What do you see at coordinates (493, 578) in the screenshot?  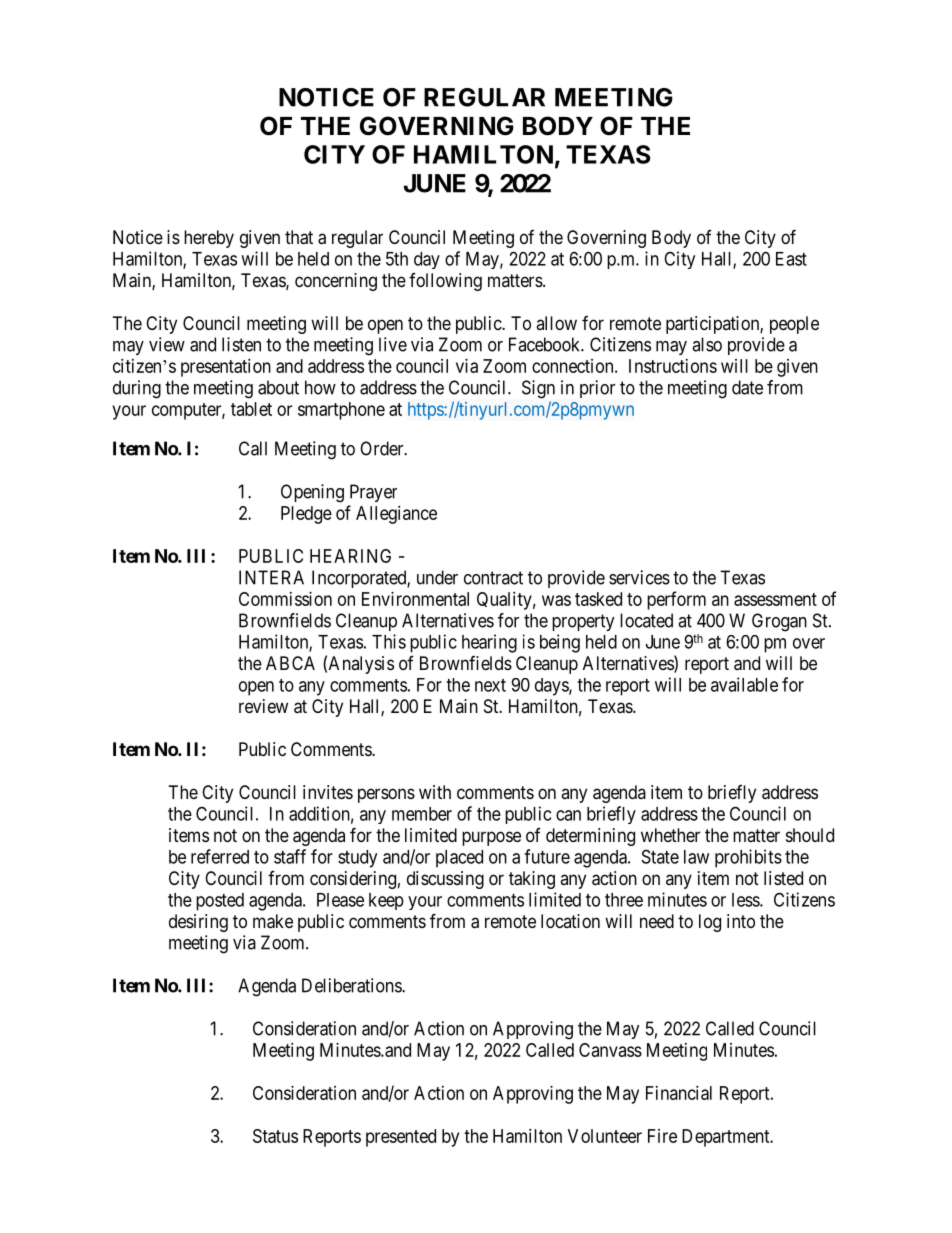 I see `contract` at bounding box center [493, 578].
